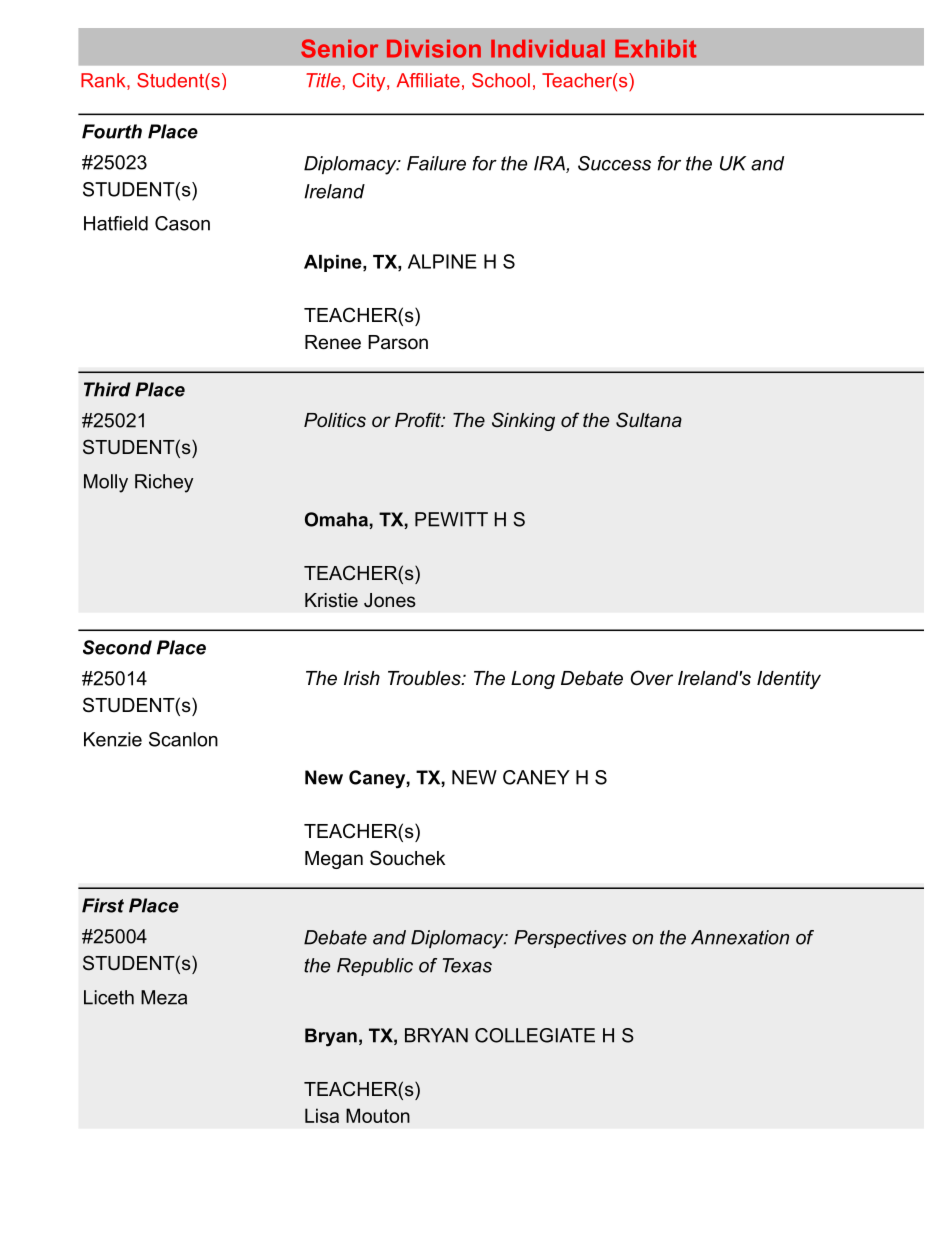 Image resolution: width=952 pixels, height=1233 pixels. I want to click on Scanlon, so click(183, 739).
